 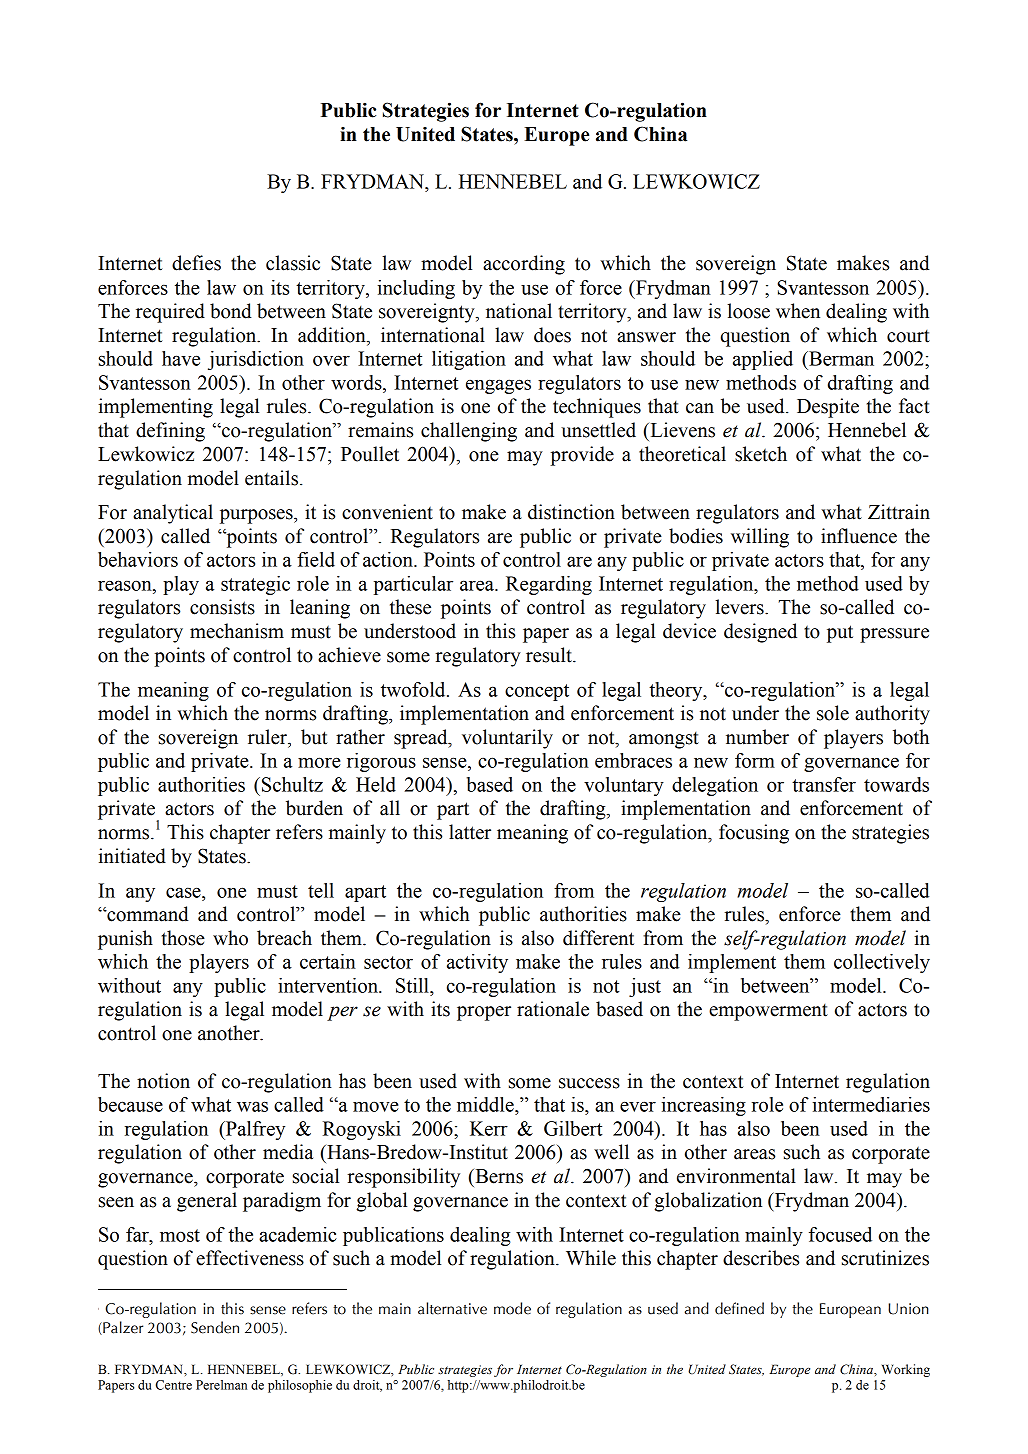 What do you see at coordinates (231, 311) in the document?
I see `bond` at bounding box center [231, 311].
